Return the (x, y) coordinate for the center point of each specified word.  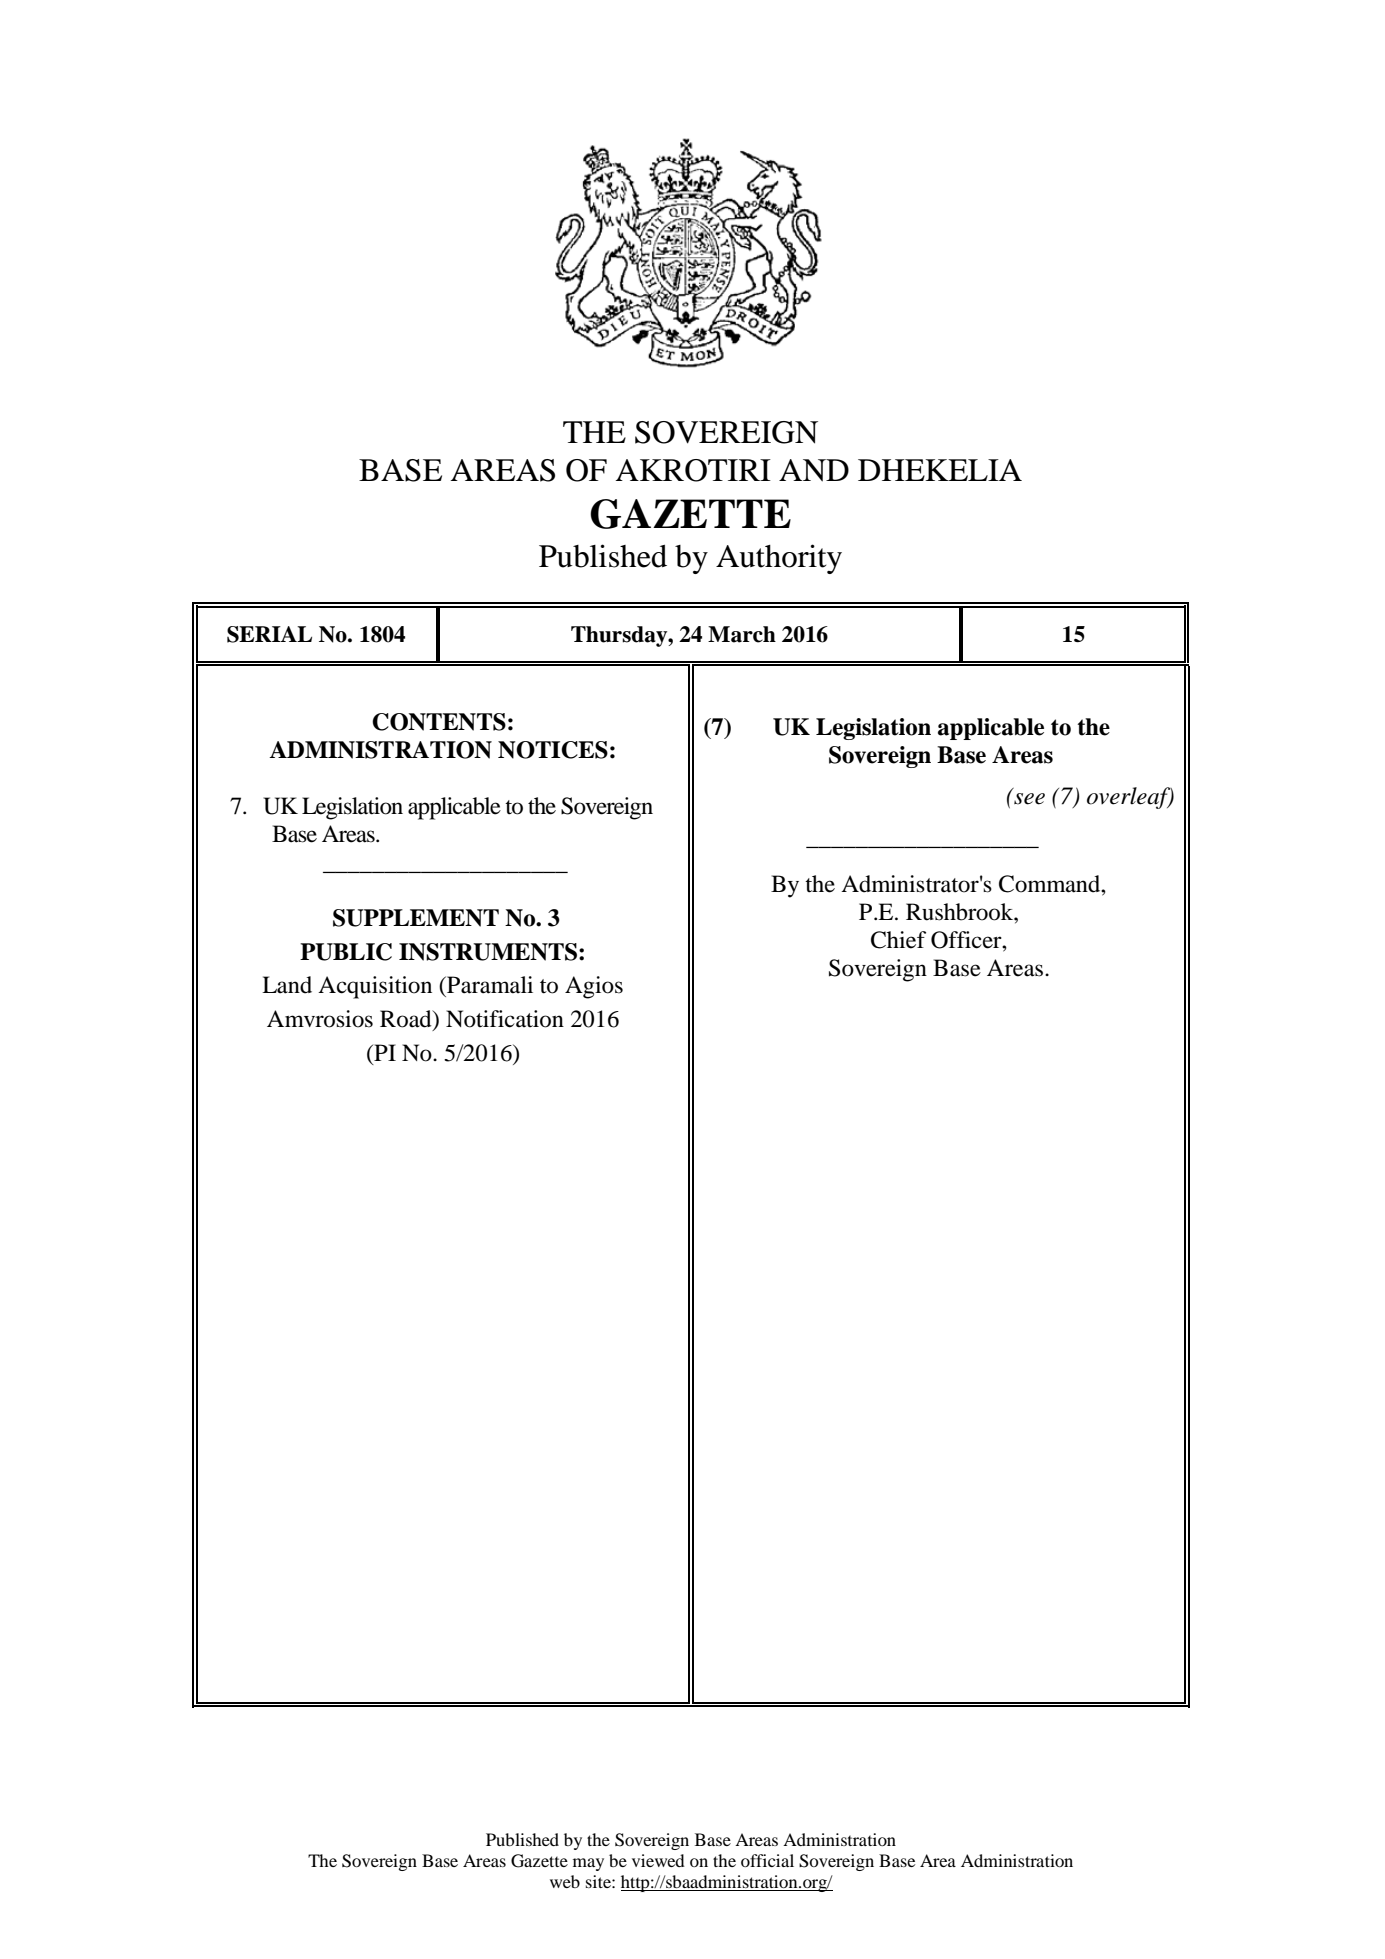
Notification (505, 1019)
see (1029, 799)
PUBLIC (346, 952)
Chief (898, 940)
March (742, 634)
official (767, 1860)
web (565, 1881)
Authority (779, 559)
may (588, 1864)
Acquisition (375, 987)
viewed (658, 1860)
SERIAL (269, 634)
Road (407, 1020)
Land (287, 985)
